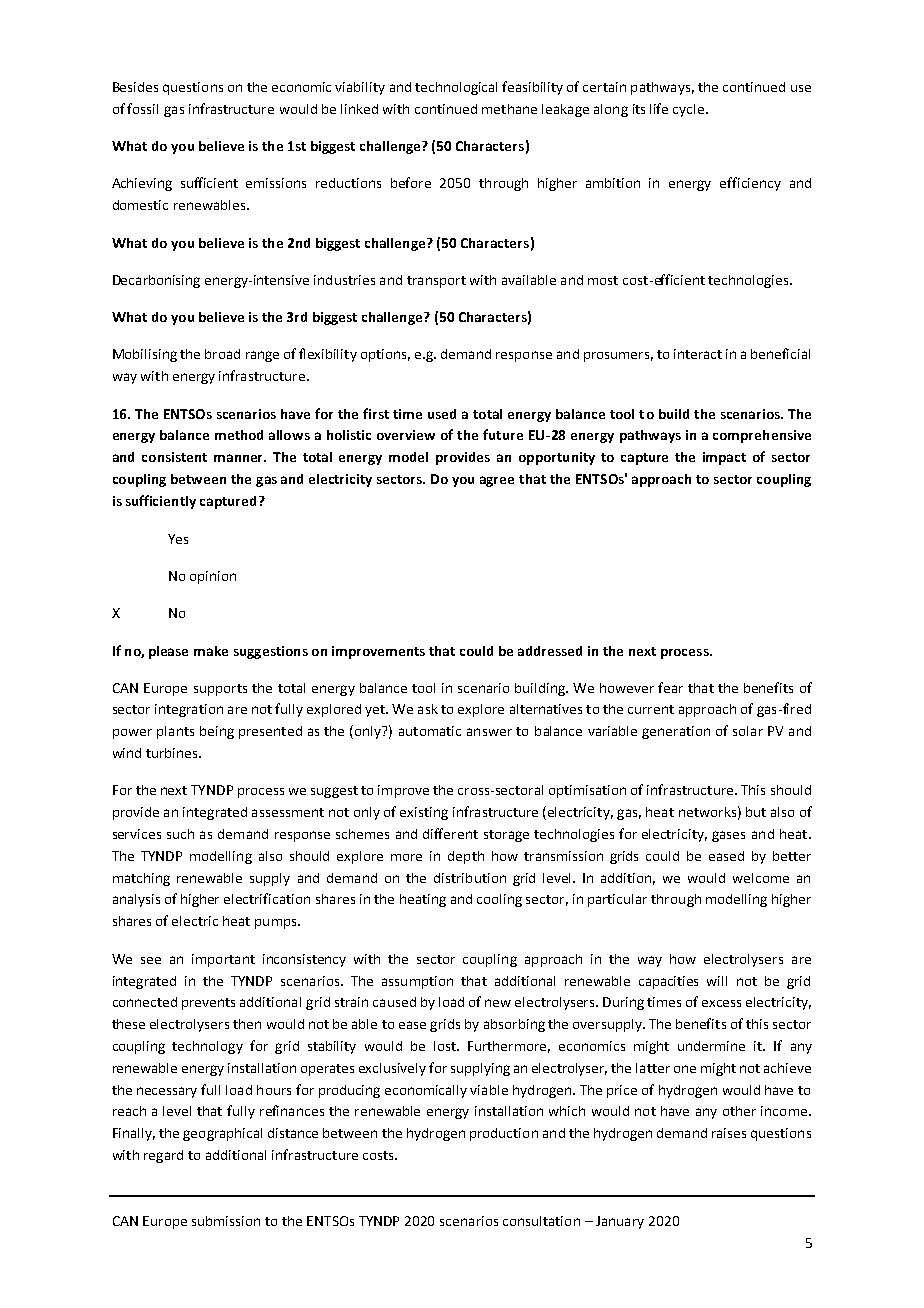 The image size is (924, 1308). I want to click on technological, so click(456, 88).
